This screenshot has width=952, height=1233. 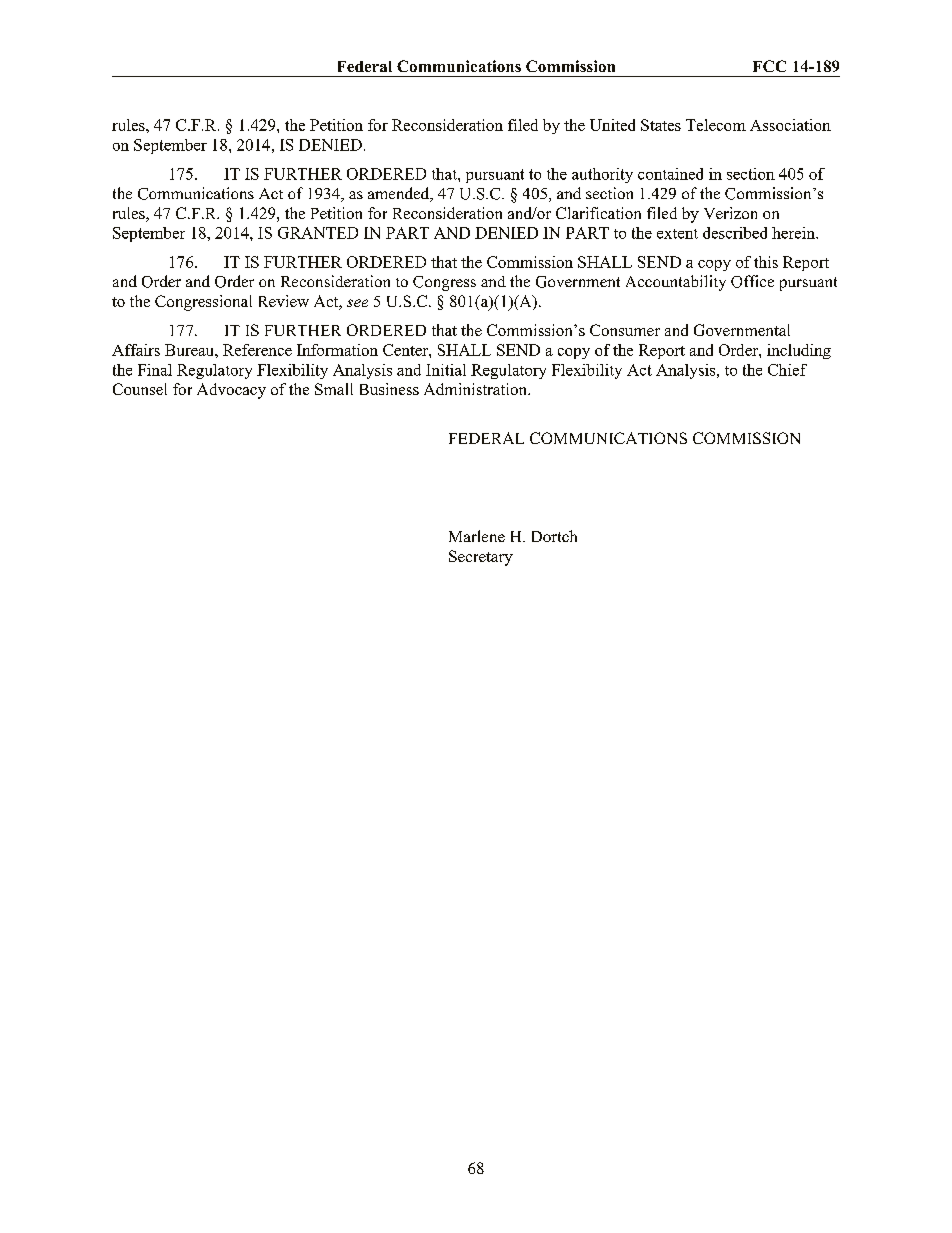 I want to click on Verizon, so click(x=730, y=213).
